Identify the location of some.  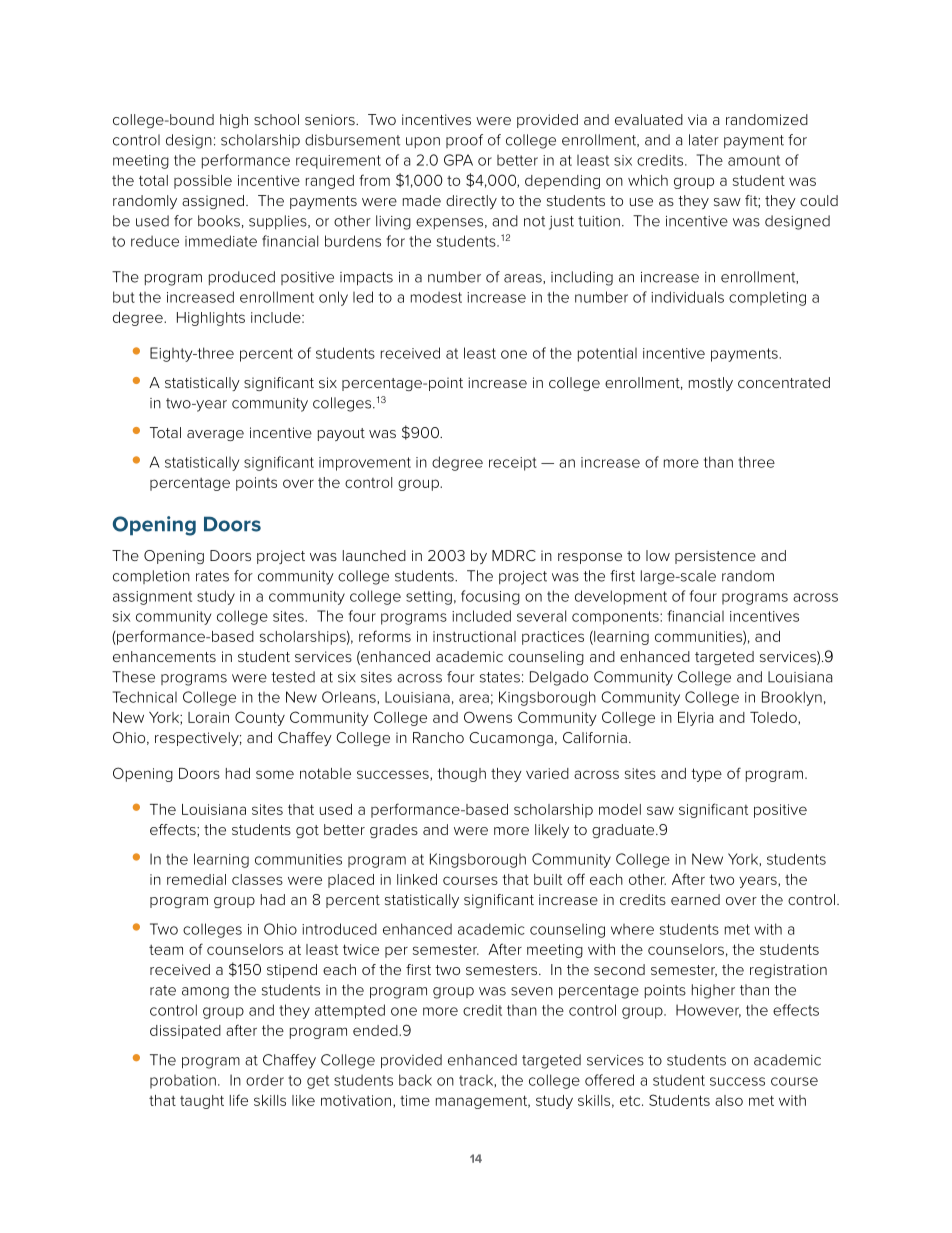
(275, 774).
